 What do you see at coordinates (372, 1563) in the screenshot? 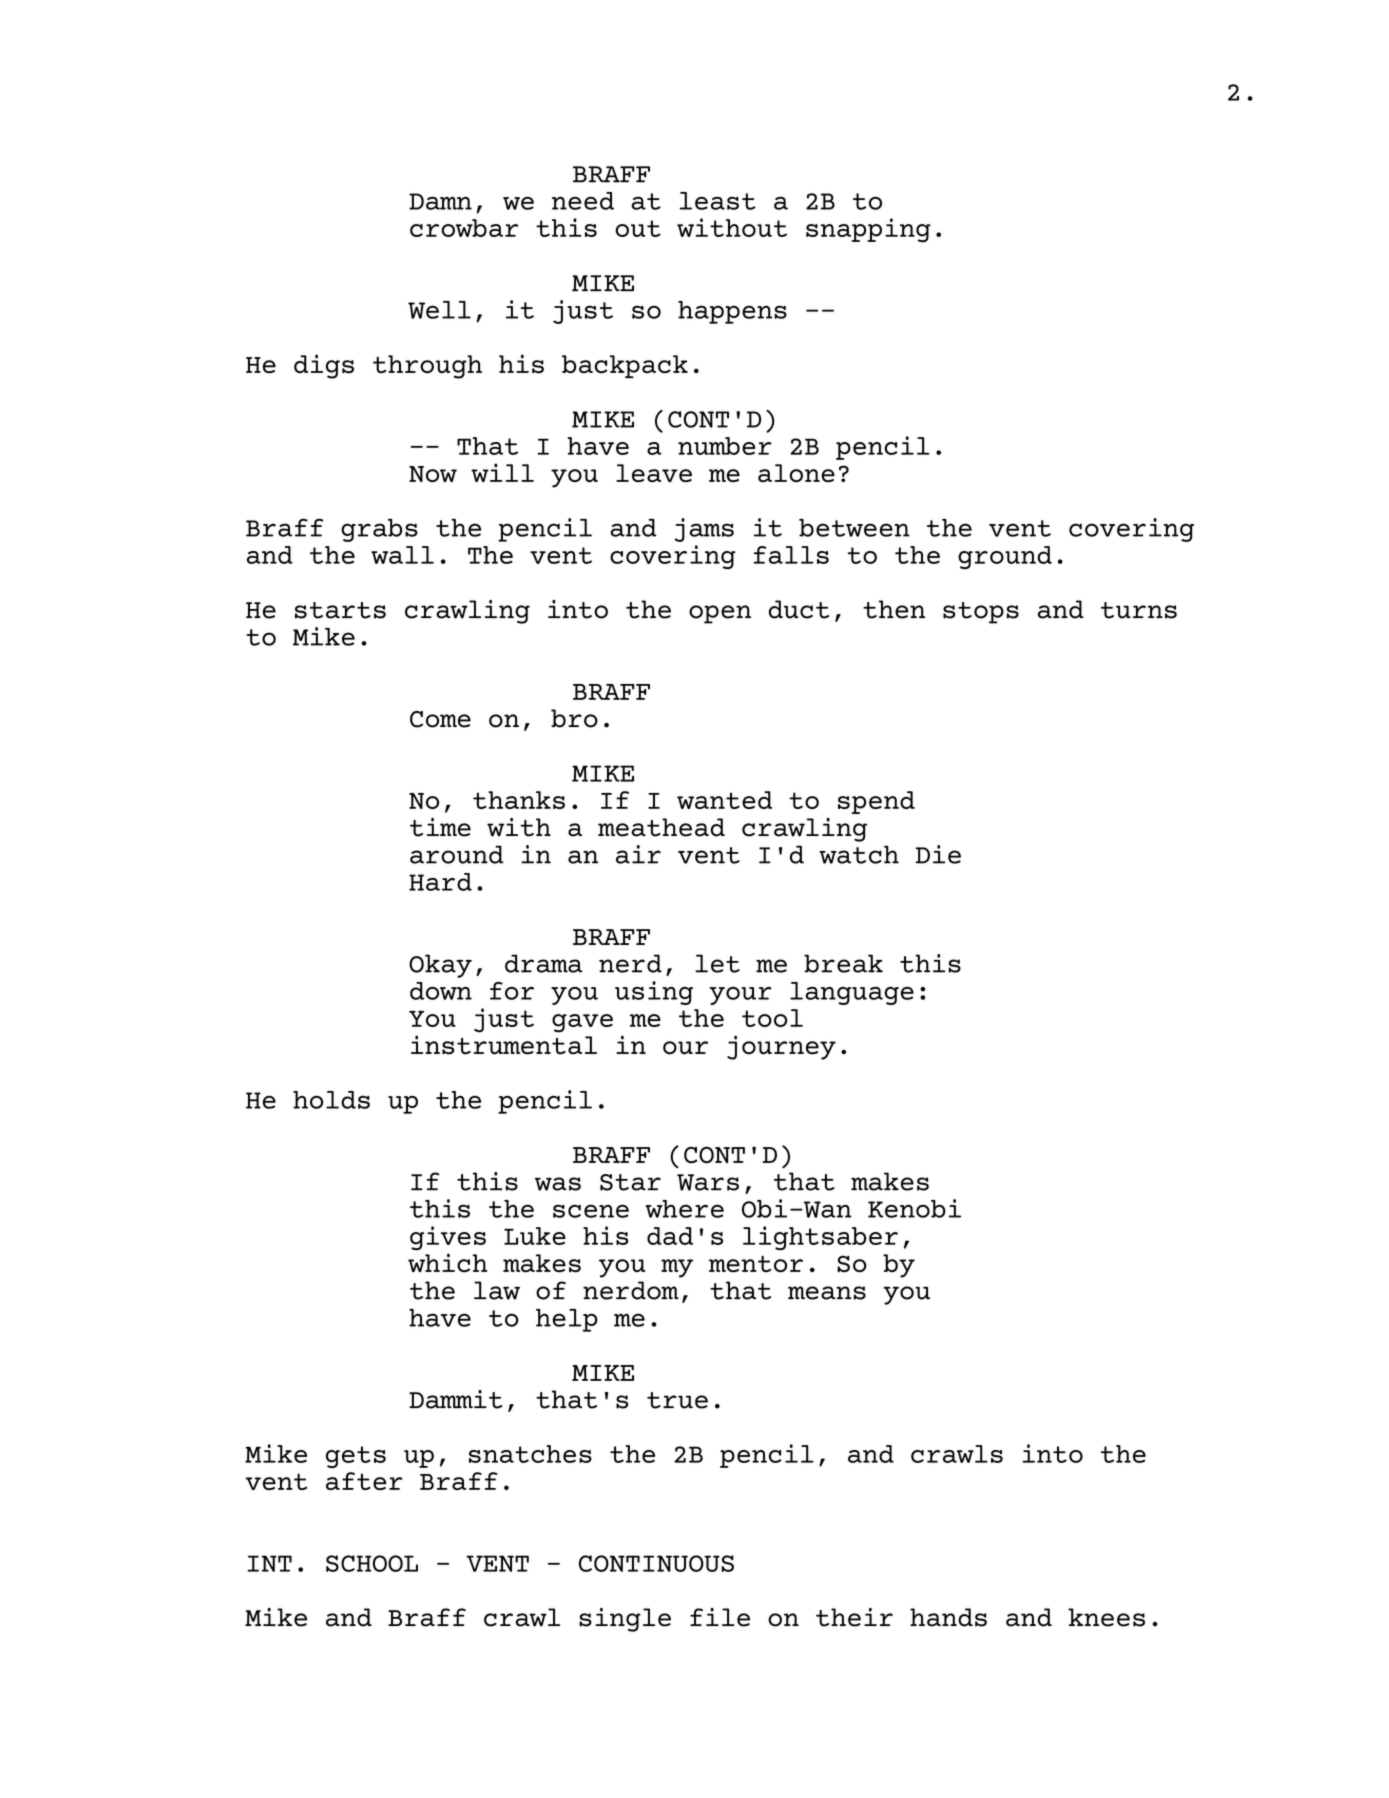
I see `SCHOOL` at bounding box center [372, 1563].
